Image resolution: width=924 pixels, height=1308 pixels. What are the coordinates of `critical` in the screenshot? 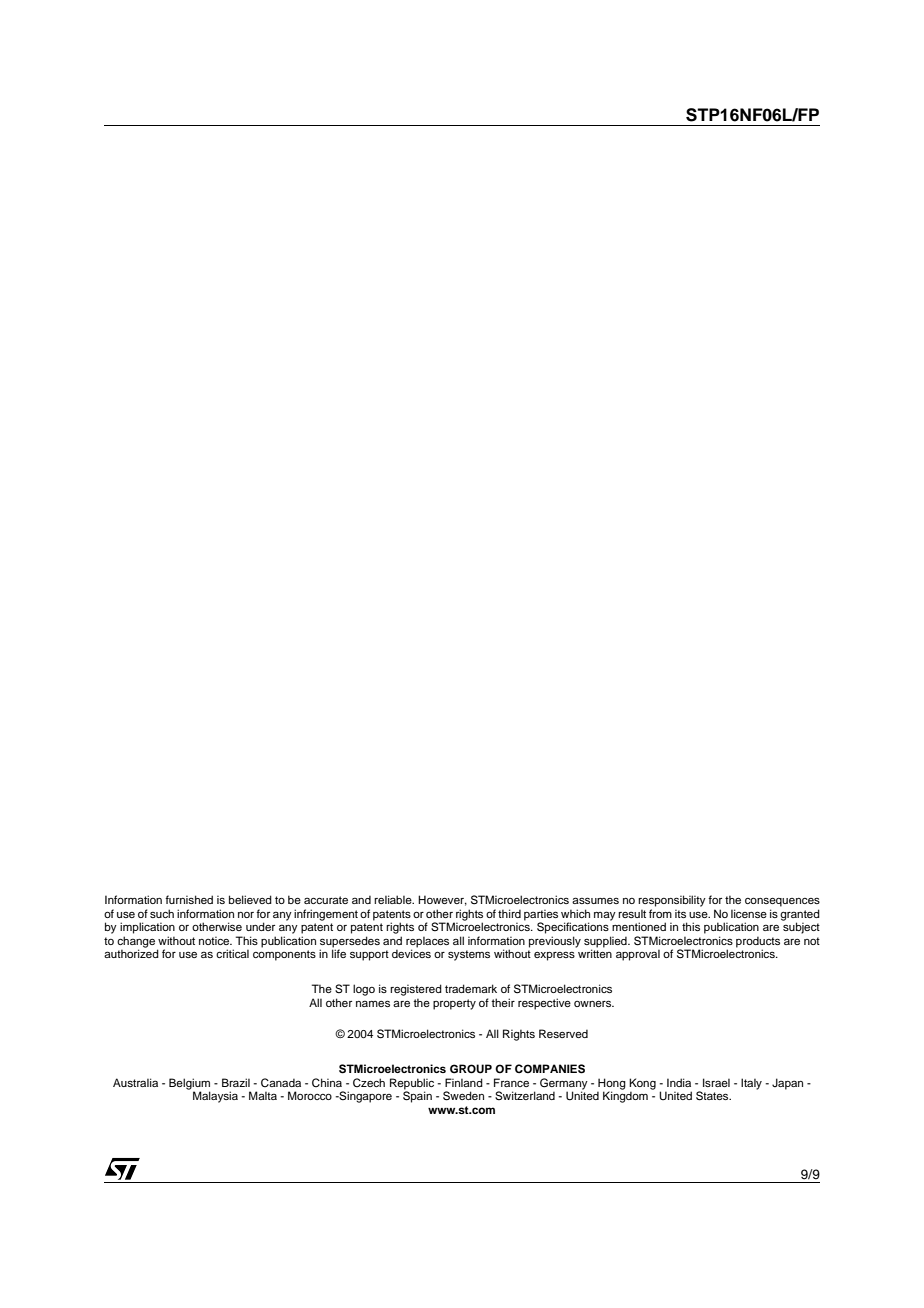 It's located at (232, 953).
